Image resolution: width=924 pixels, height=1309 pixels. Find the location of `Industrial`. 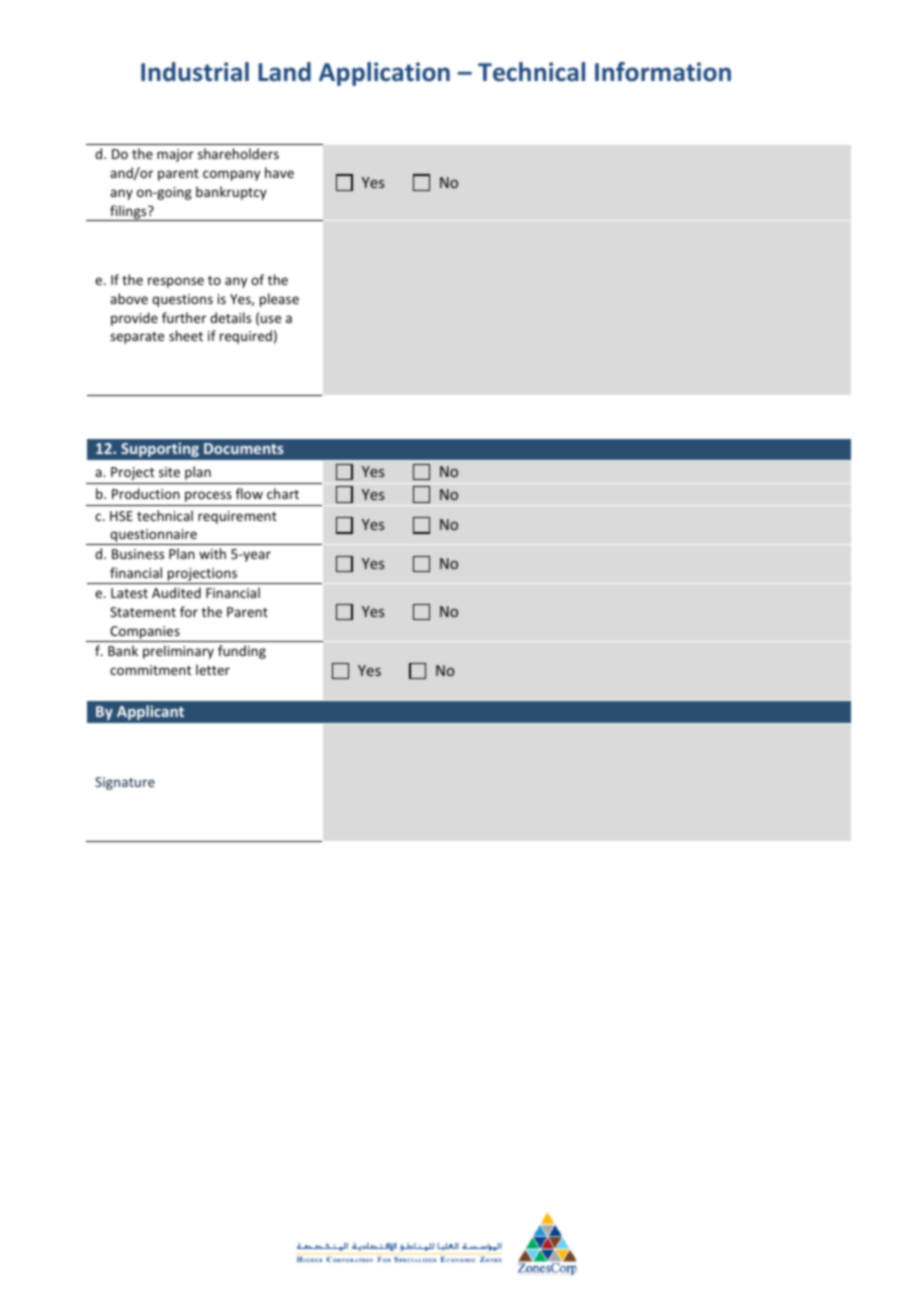

Industrial is located at coordinates (195, 72).
